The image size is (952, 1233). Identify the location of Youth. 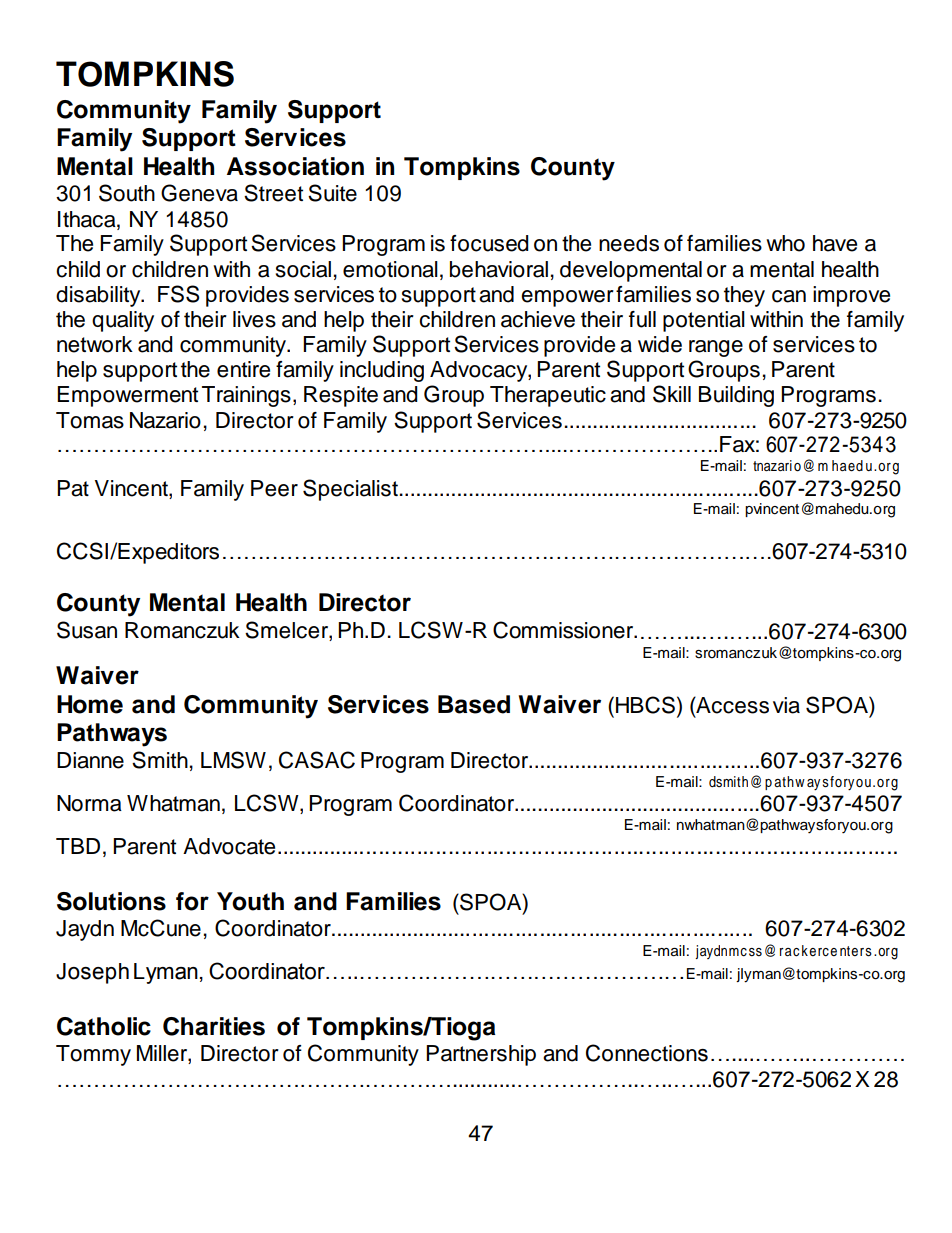
(250, 901).
